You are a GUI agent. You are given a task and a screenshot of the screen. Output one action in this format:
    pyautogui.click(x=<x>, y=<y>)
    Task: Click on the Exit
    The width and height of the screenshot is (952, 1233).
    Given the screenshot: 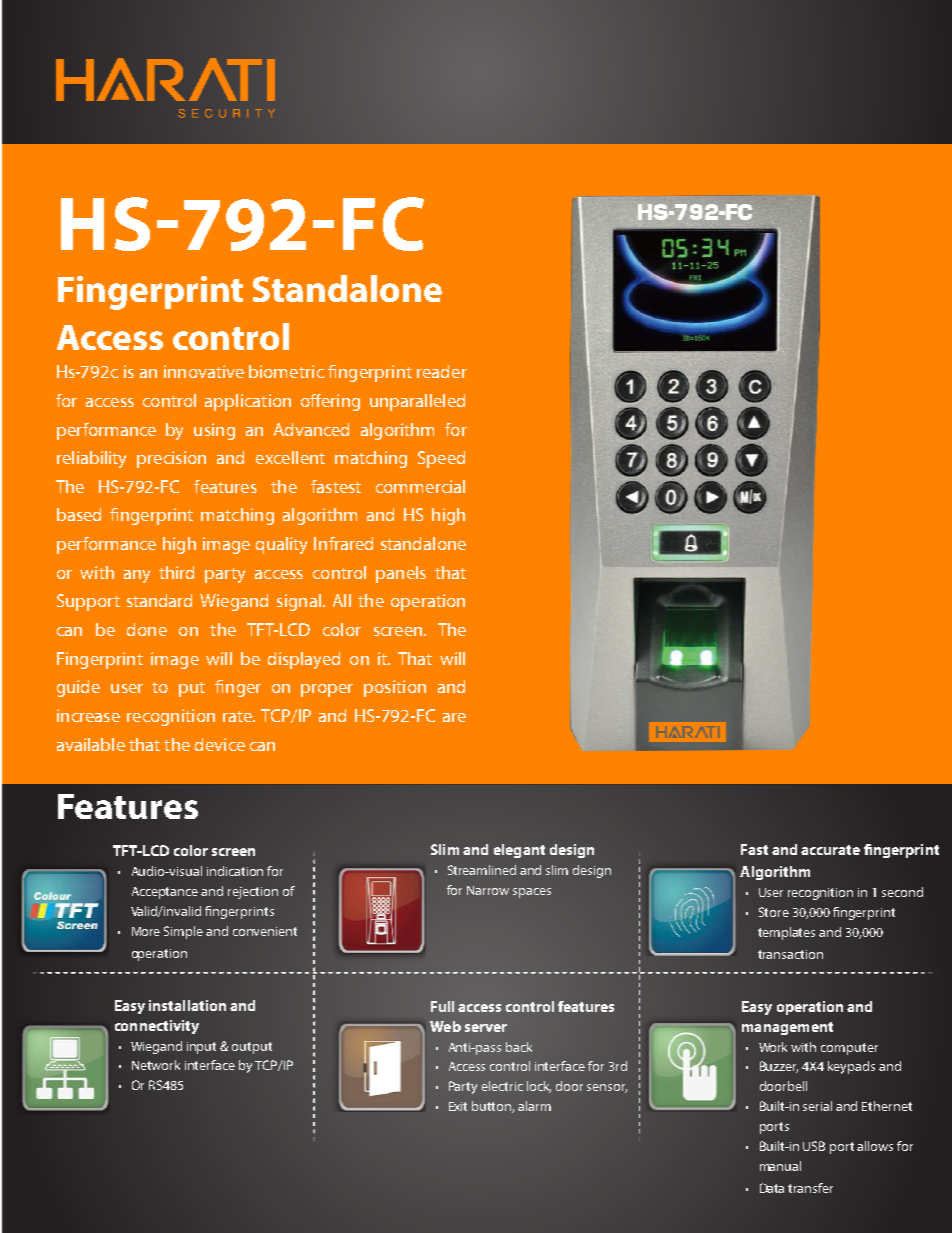 What is the action you would take?
    pyautogui.click(x=458, y=1106)
